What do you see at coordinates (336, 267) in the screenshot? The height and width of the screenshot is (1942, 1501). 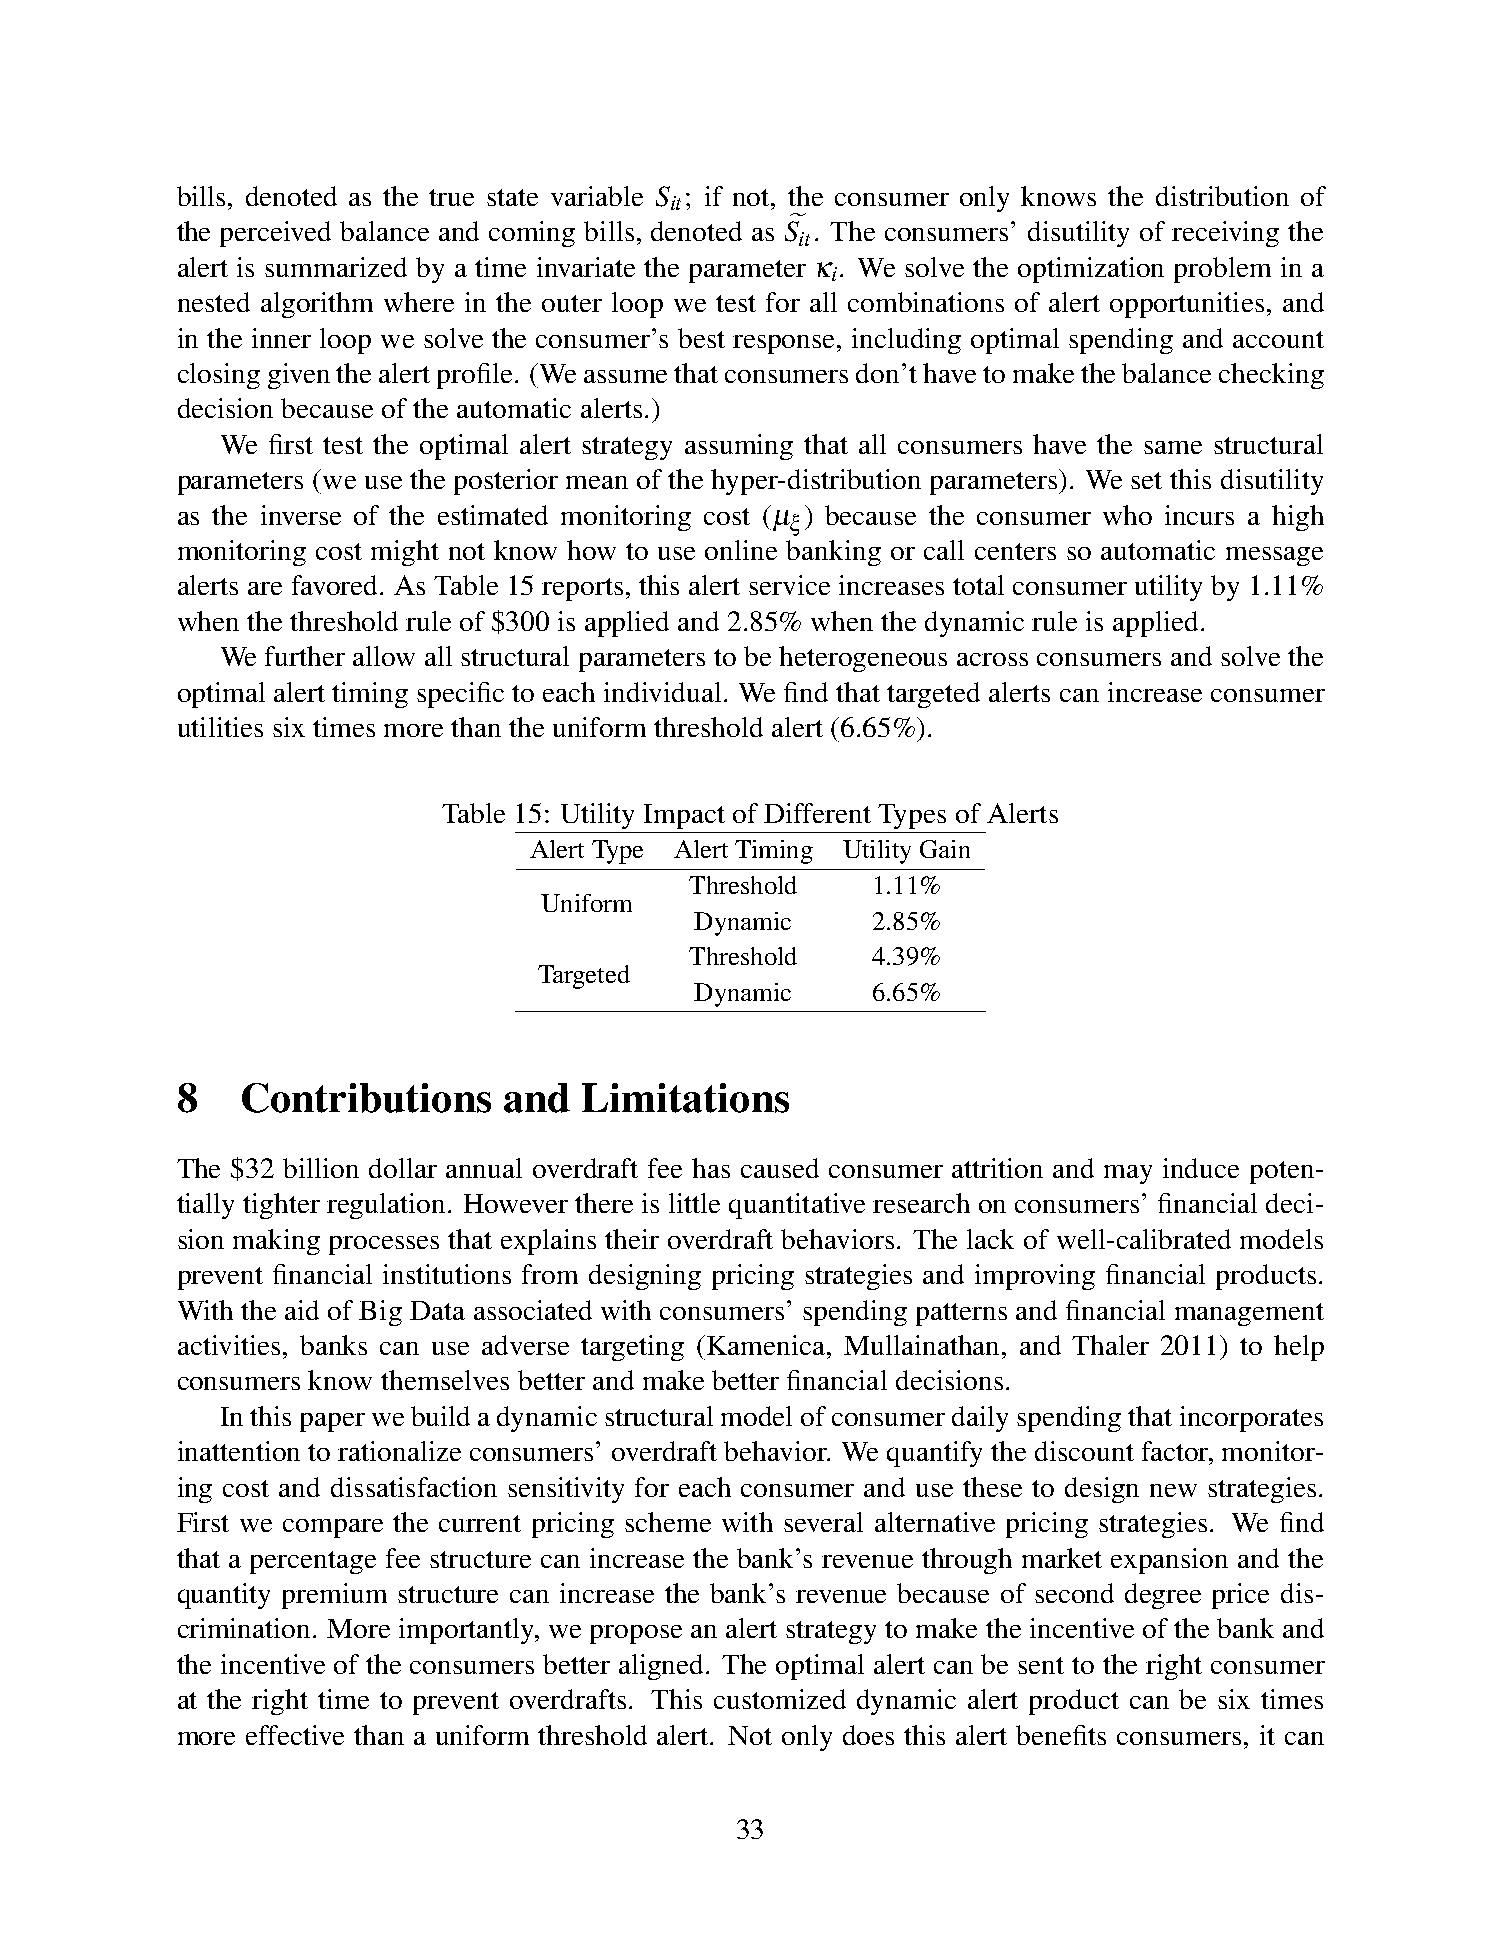 I see `summarized` at bounding box center [336, 267].
